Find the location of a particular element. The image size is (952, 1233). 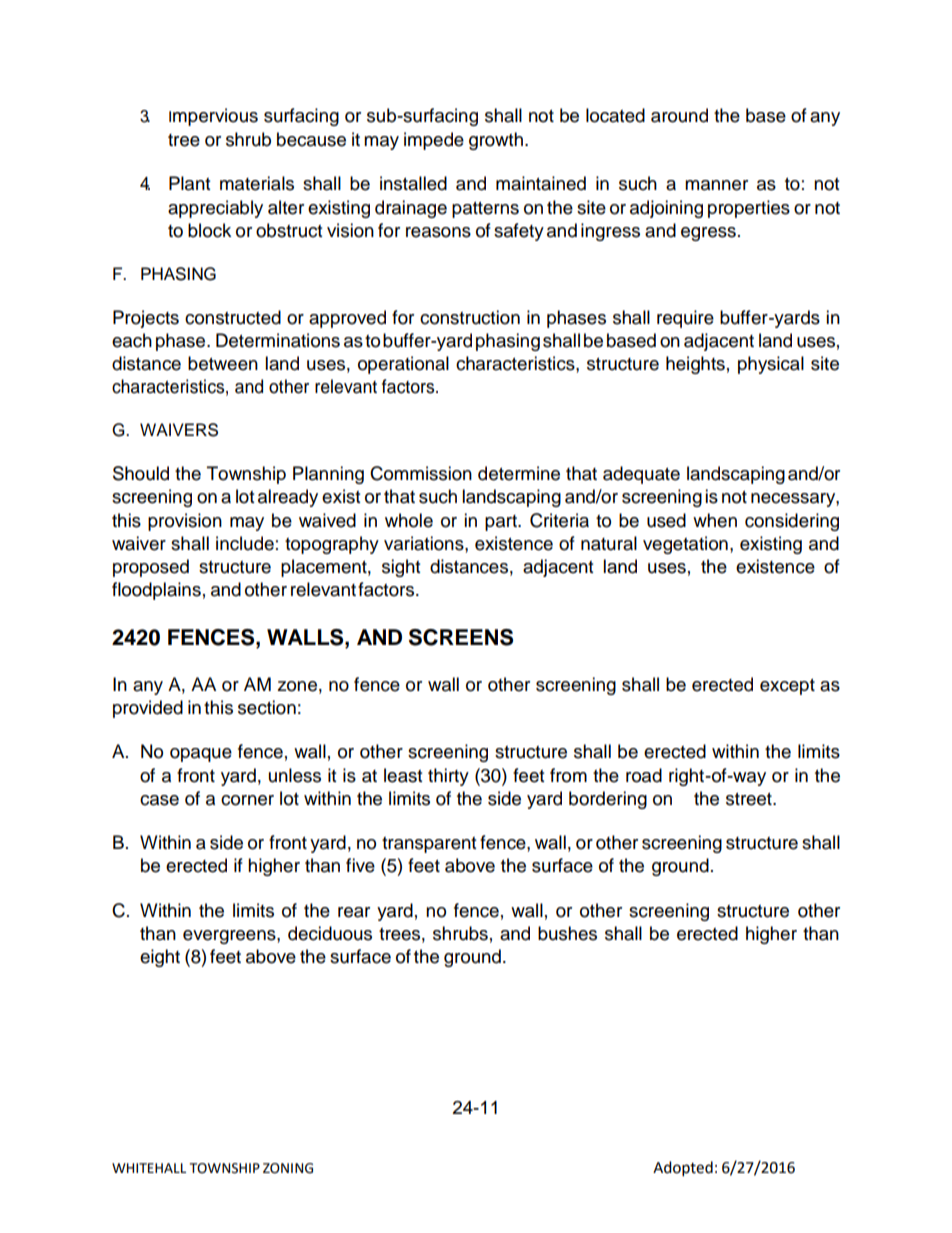

floodplains is located at coordinates (156, 591).
